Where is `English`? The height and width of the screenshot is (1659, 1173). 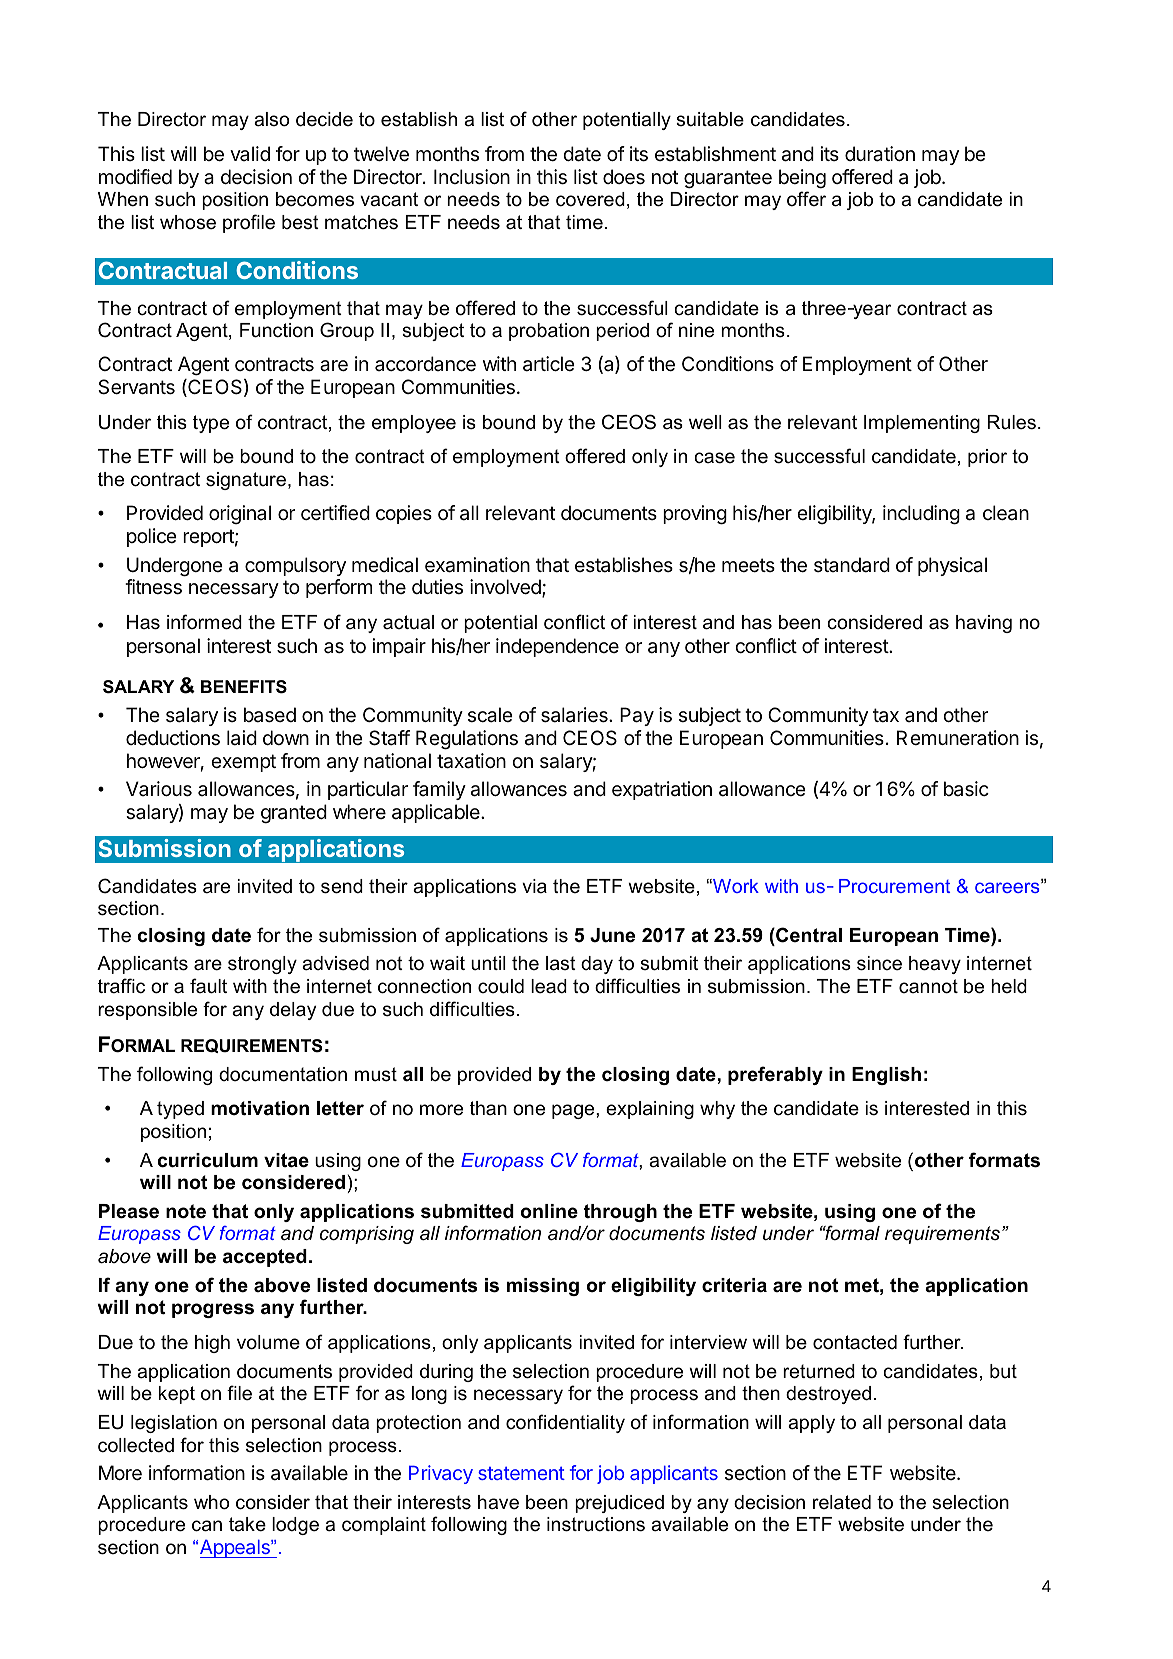
English is located at coordinates (886, 1076).
